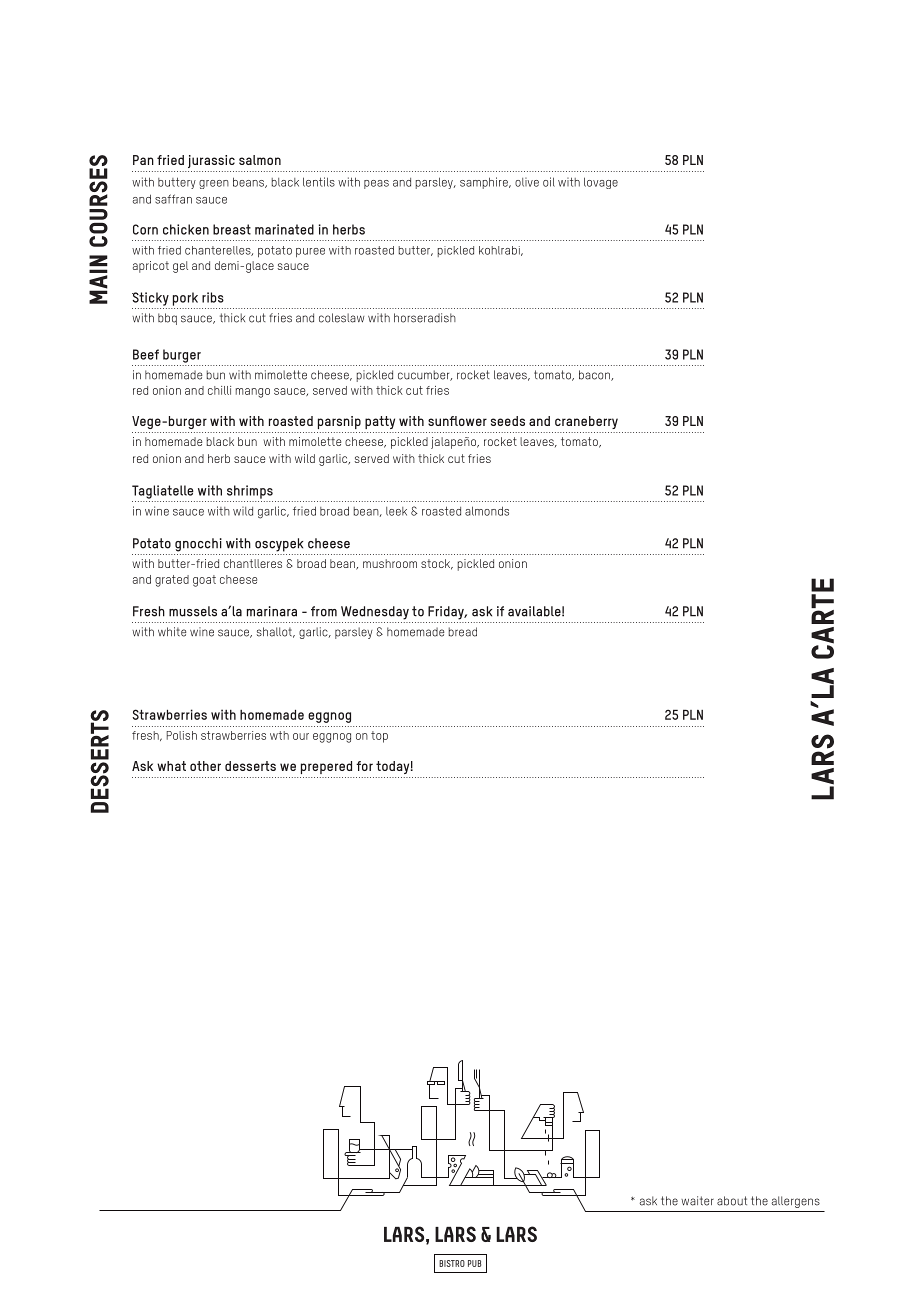  Describe the element at coordinates (437, 564) in the image. I see `stock` at that location.
